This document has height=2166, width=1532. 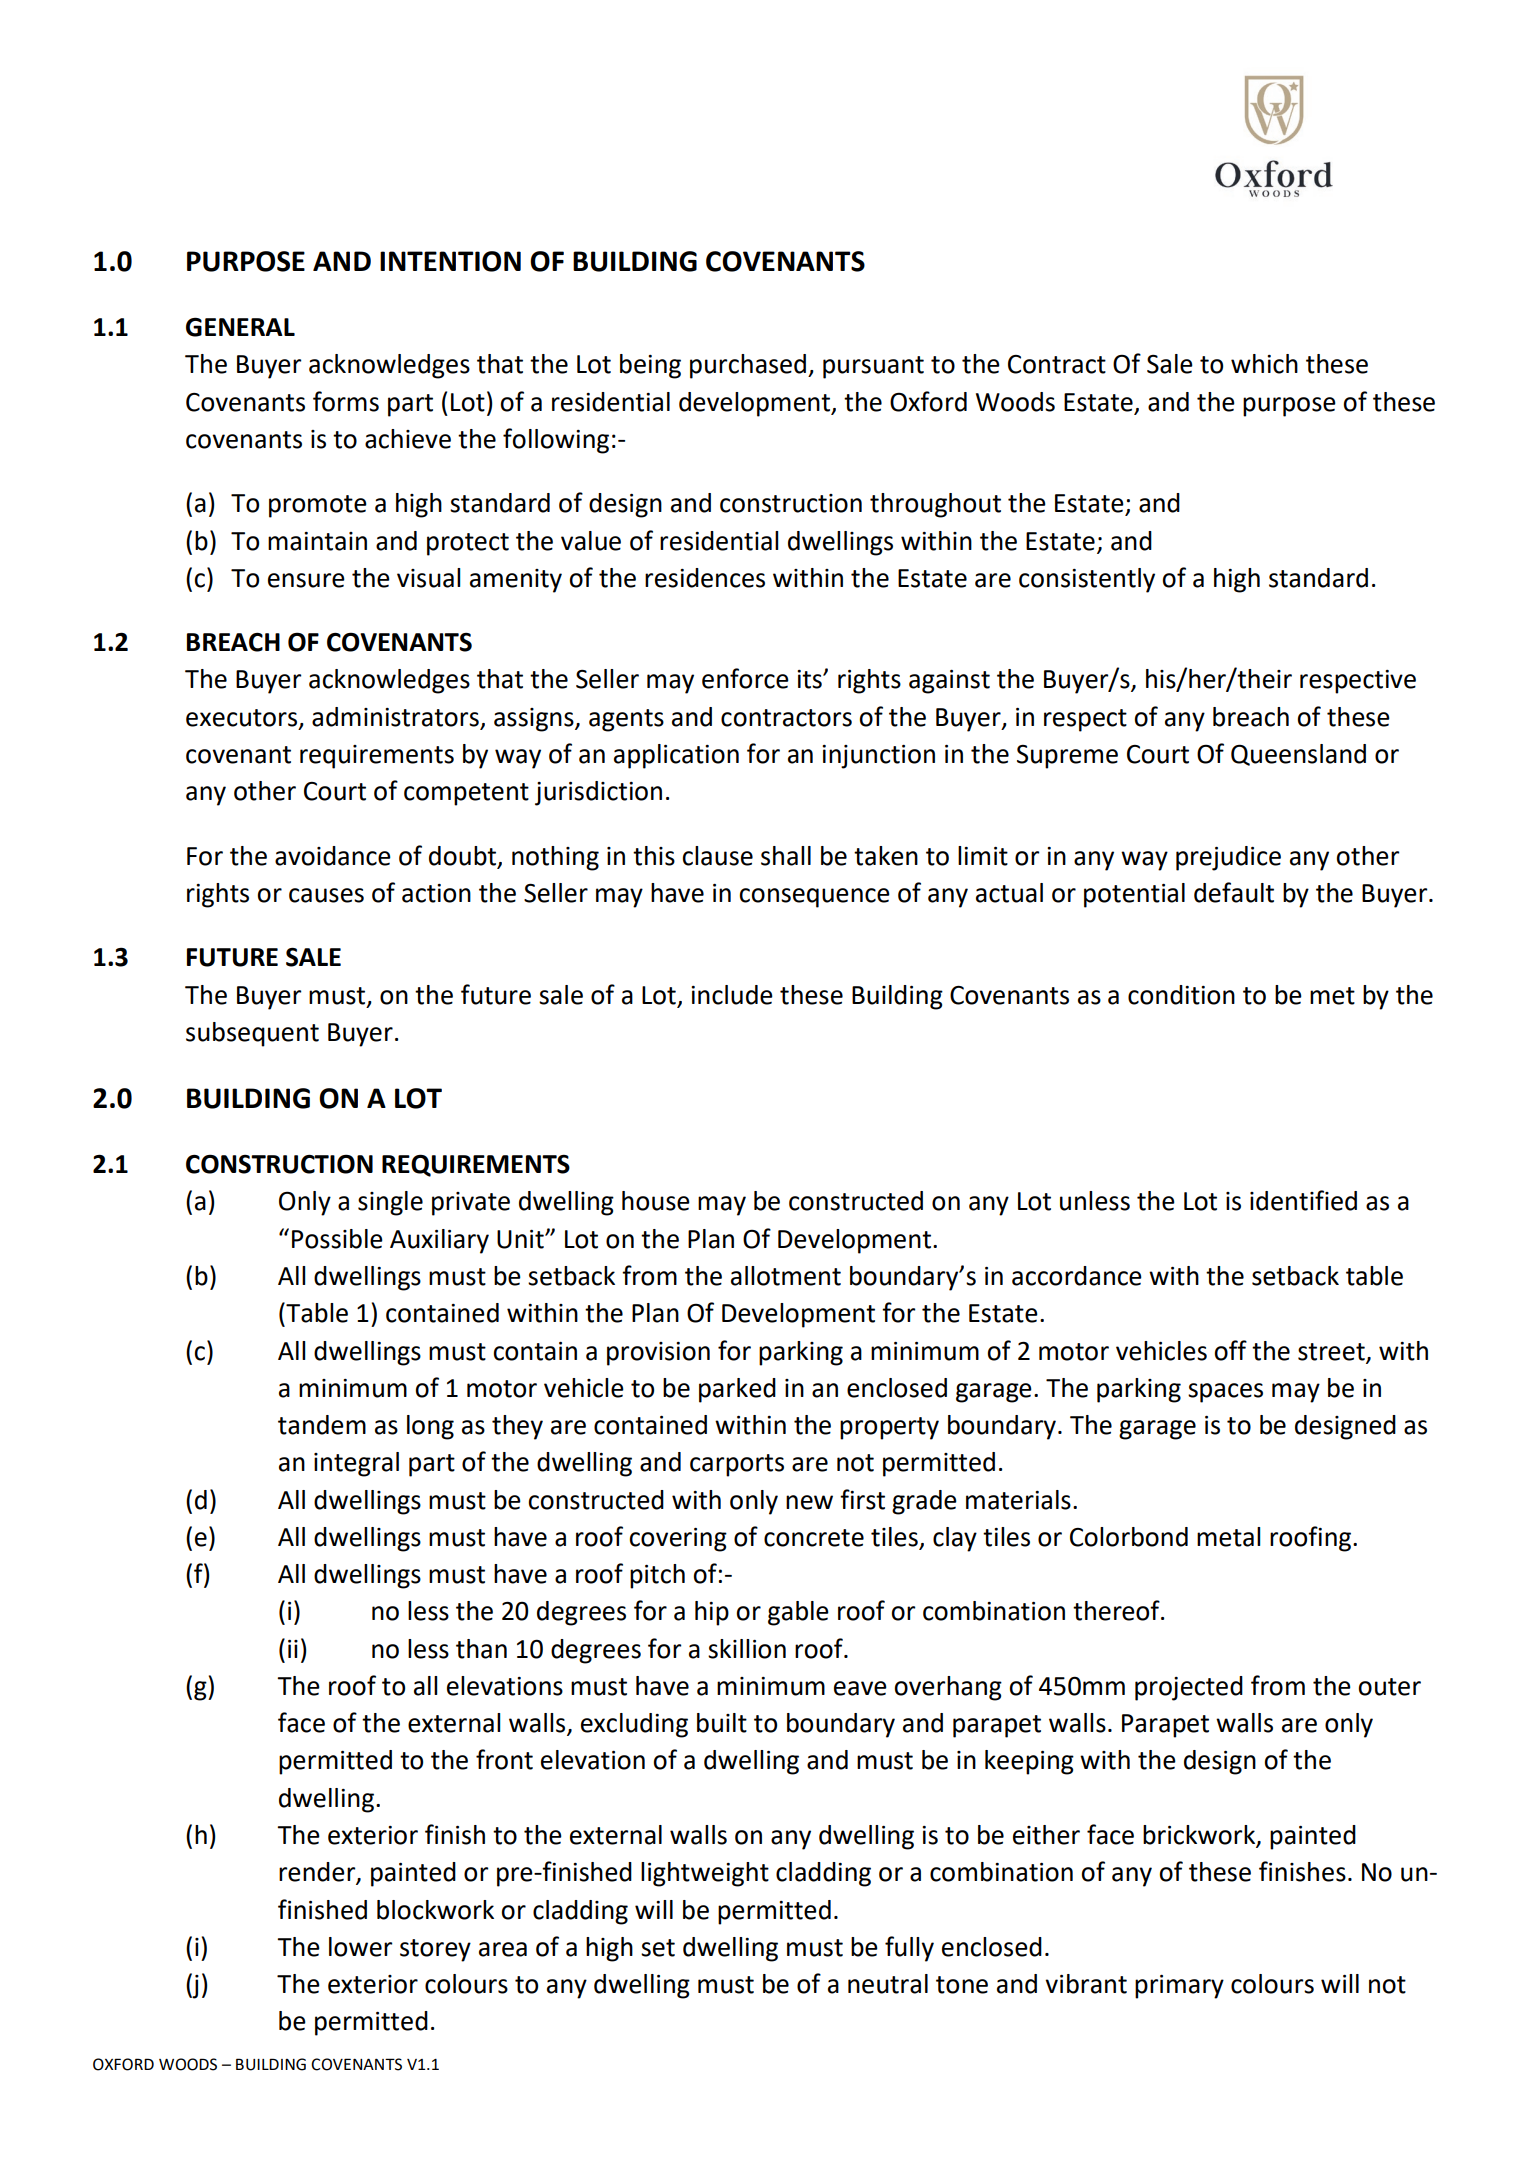 I want to click on lower, so click(x=361, y=1947).
